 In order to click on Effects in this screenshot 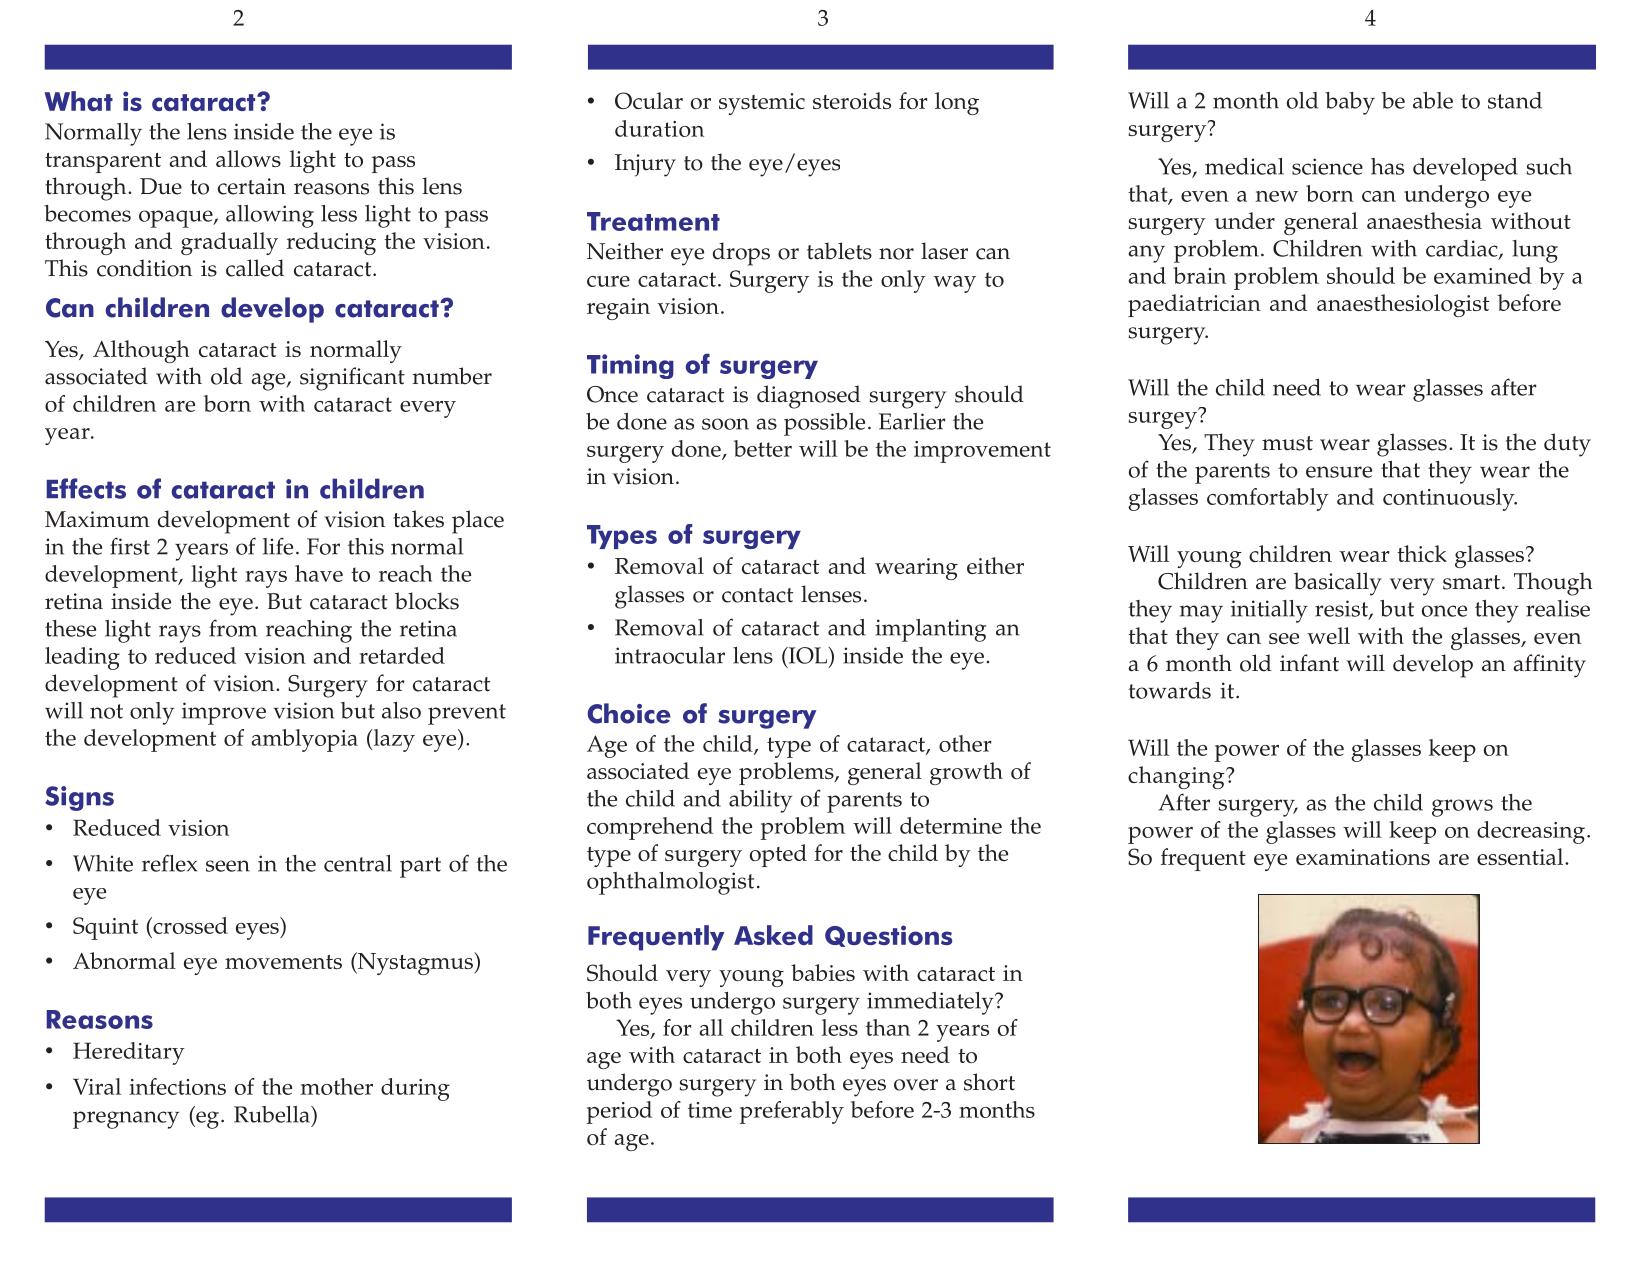, I will do `click(86, 488)`.
